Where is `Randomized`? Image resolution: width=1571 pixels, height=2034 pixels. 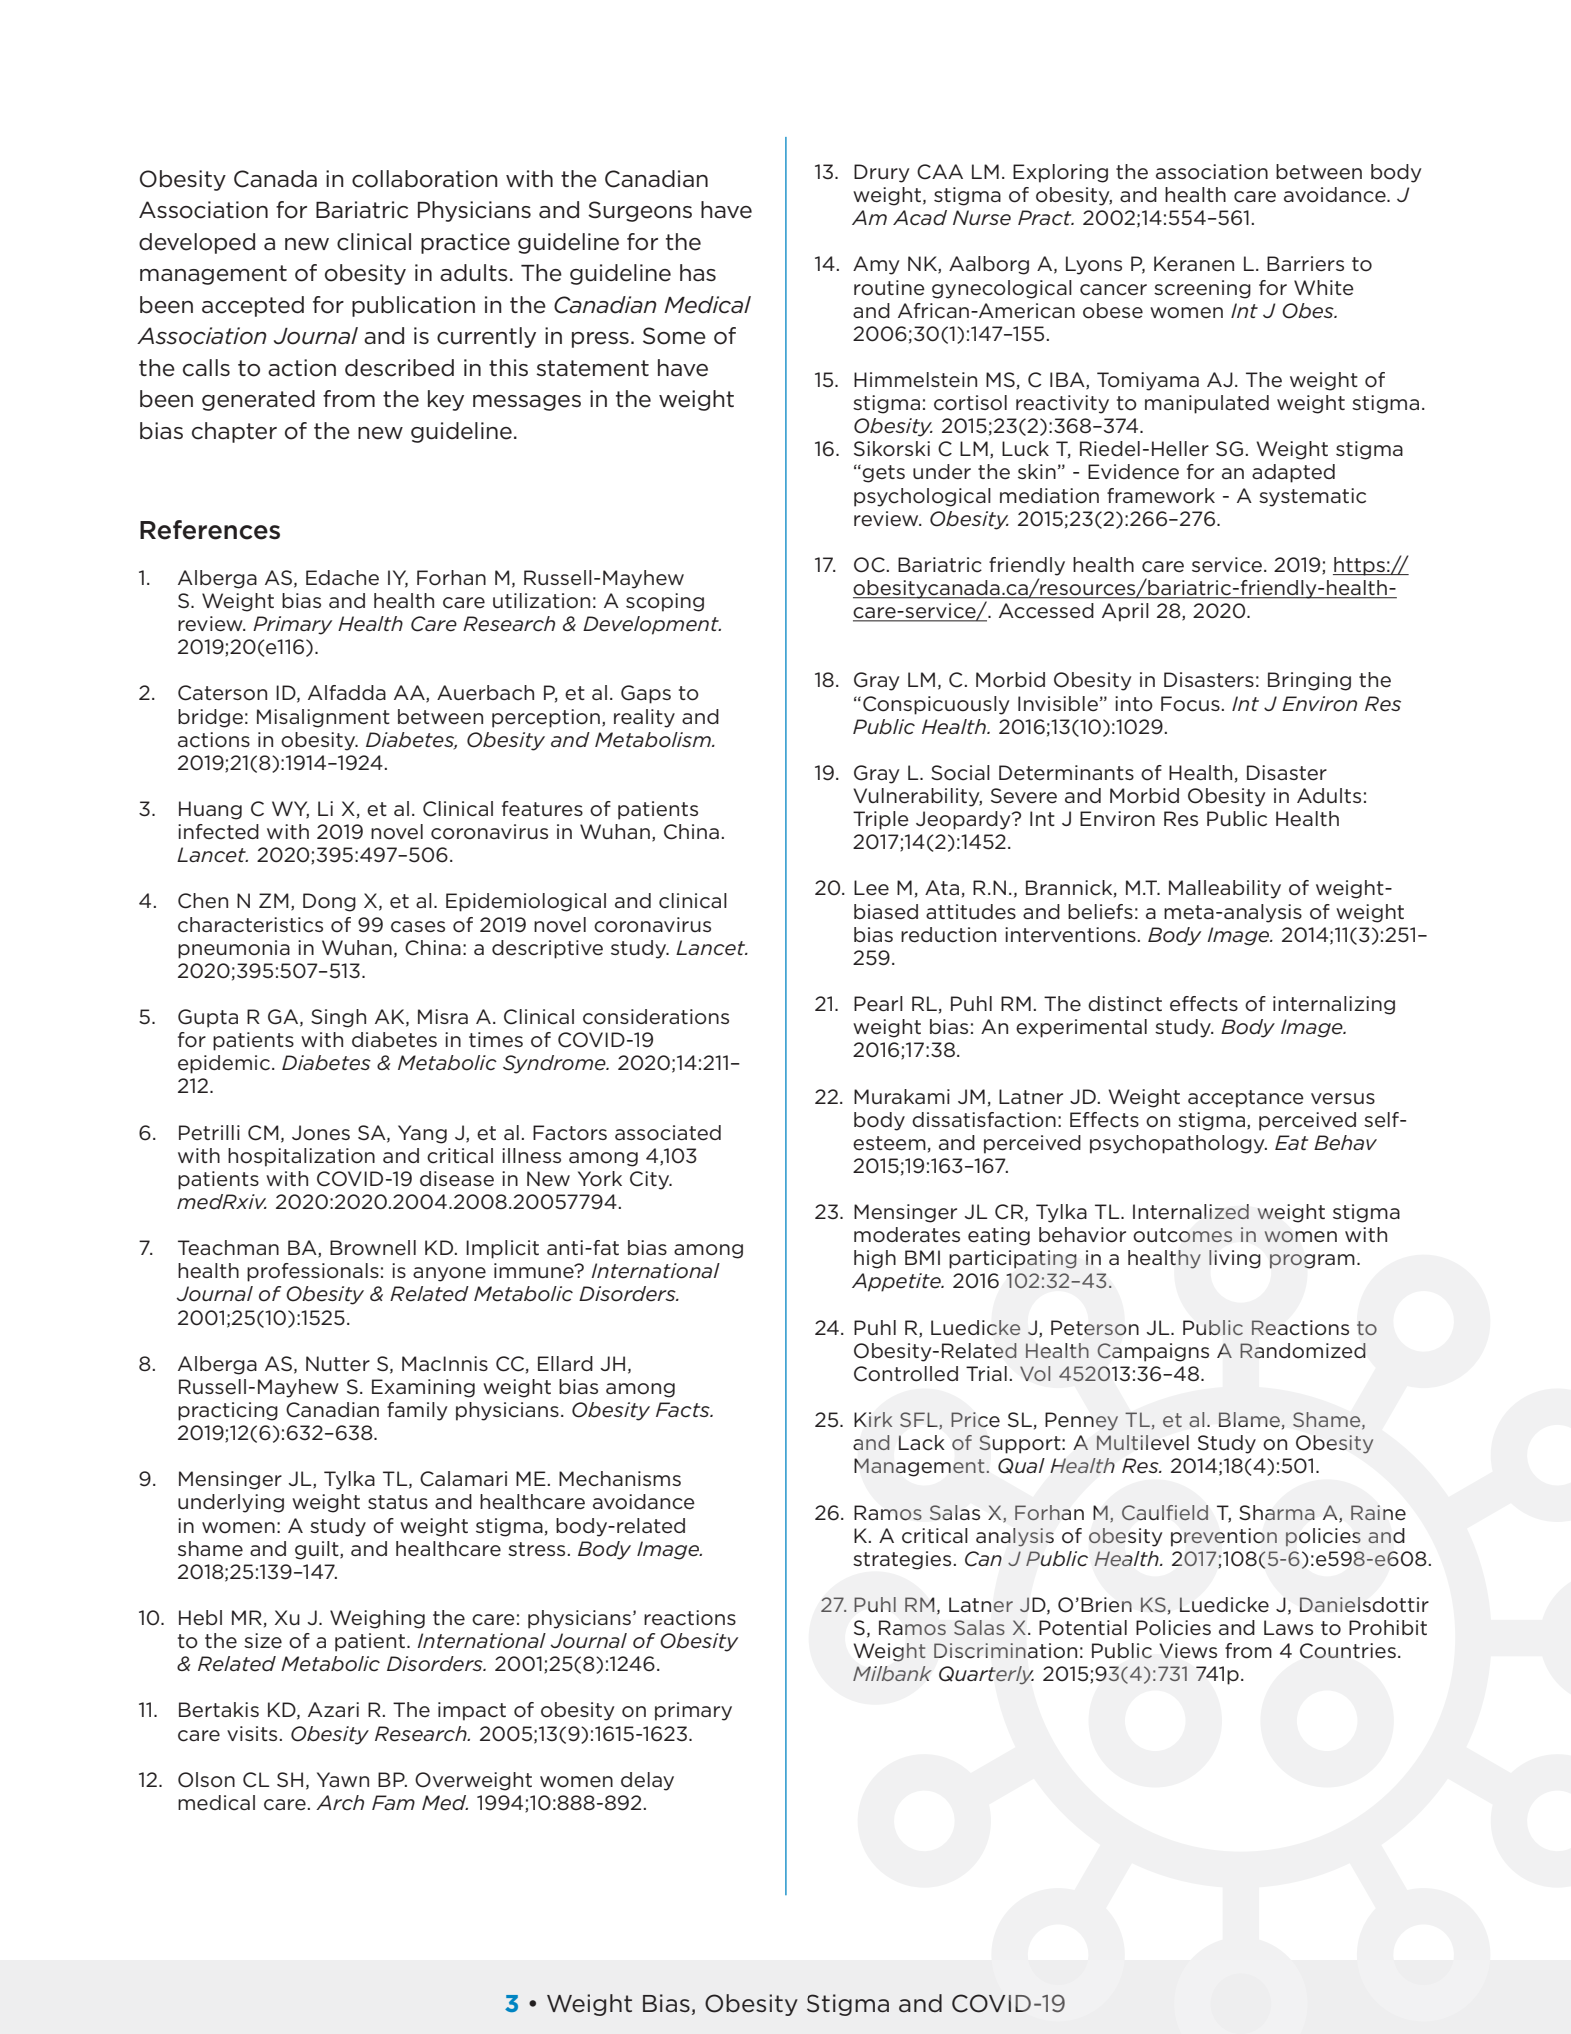
Randomized is located at coordinates (1303, 1351).
